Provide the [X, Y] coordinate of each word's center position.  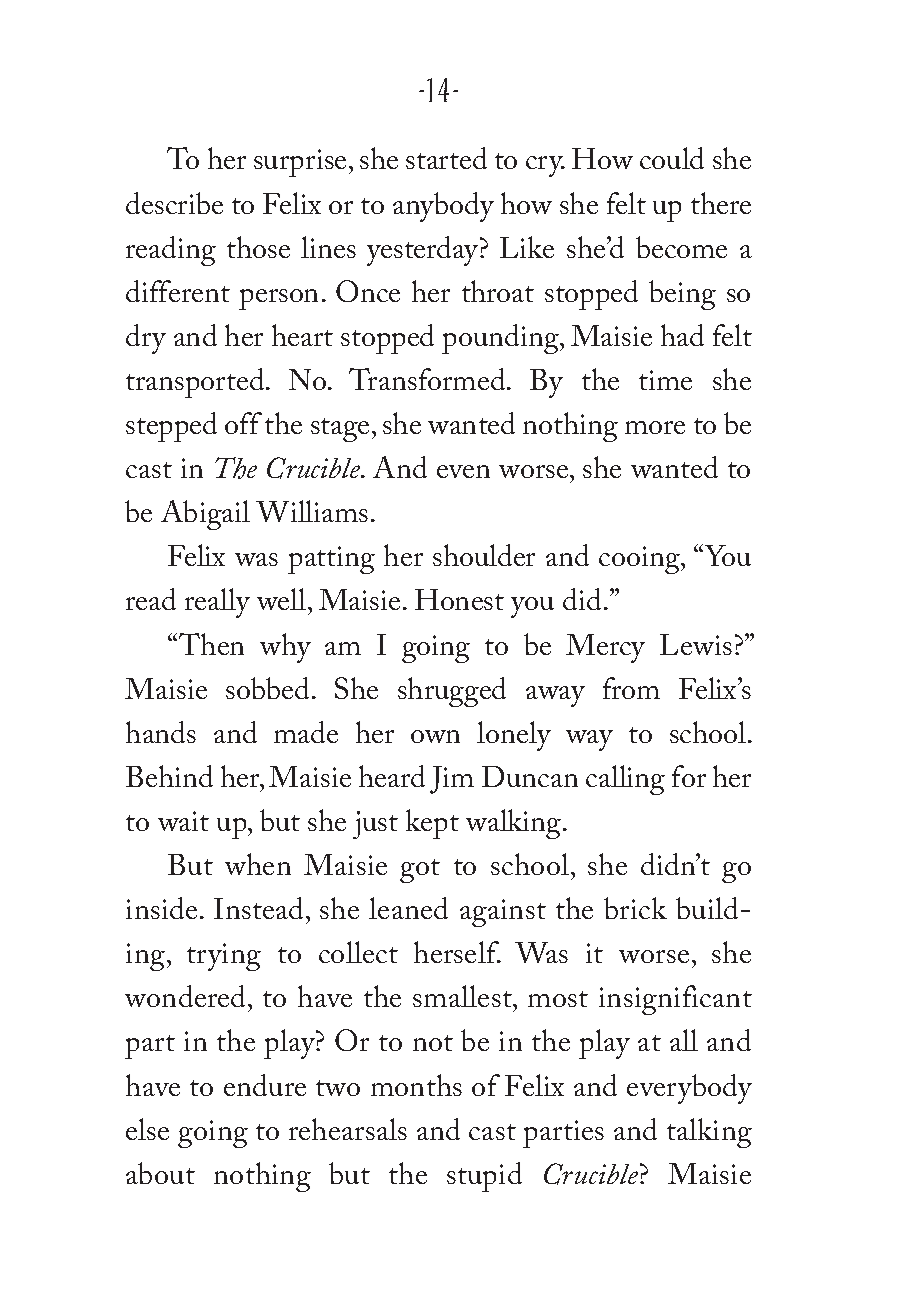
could [672, 158]
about [160, 1173]
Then [211, 644]
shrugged [452, 692]
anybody [443, 207]
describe [174, 203]
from [631, 688]
